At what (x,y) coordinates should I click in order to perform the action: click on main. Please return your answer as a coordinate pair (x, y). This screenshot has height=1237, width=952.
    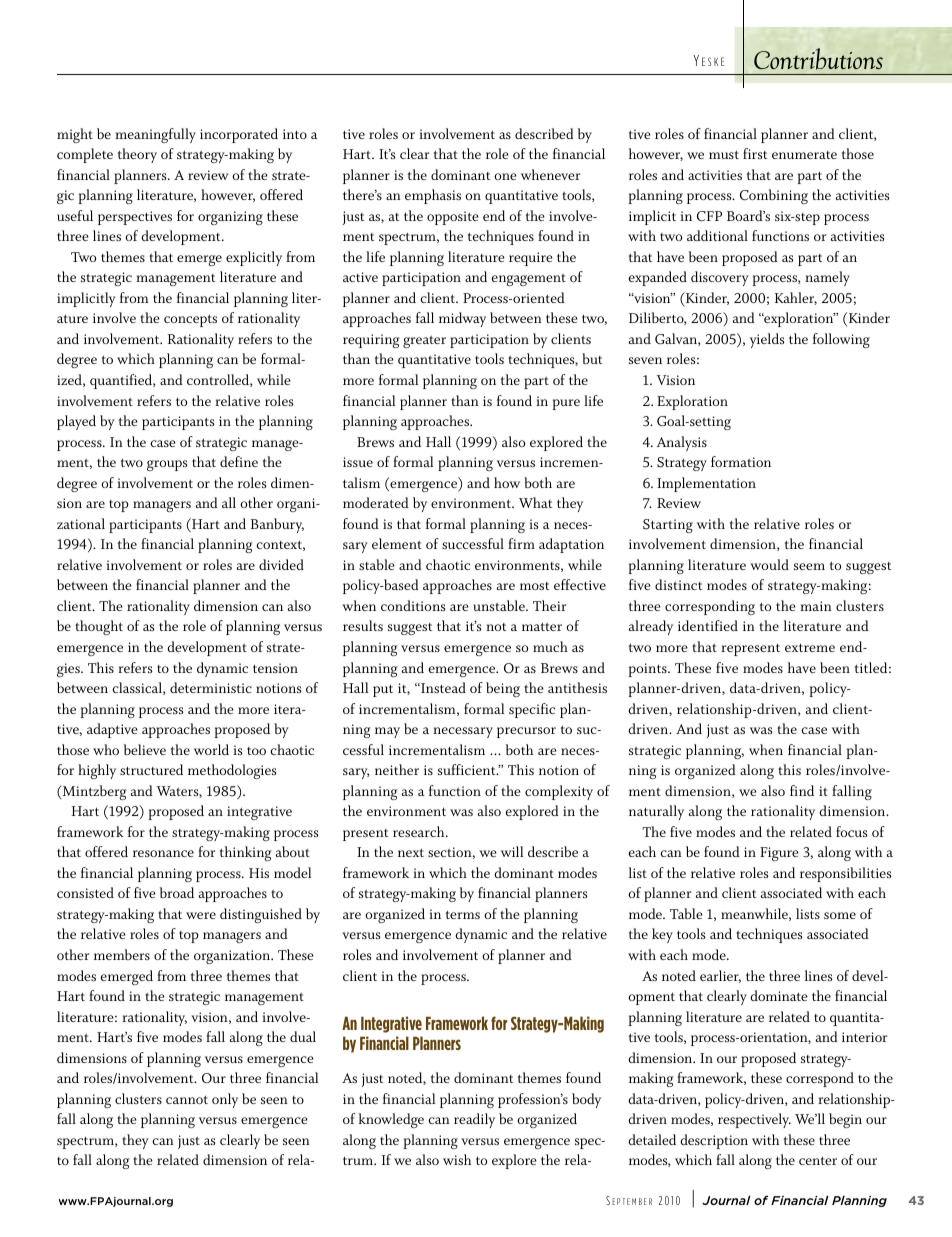
    Looking at the image, I should click on (816, 606).
